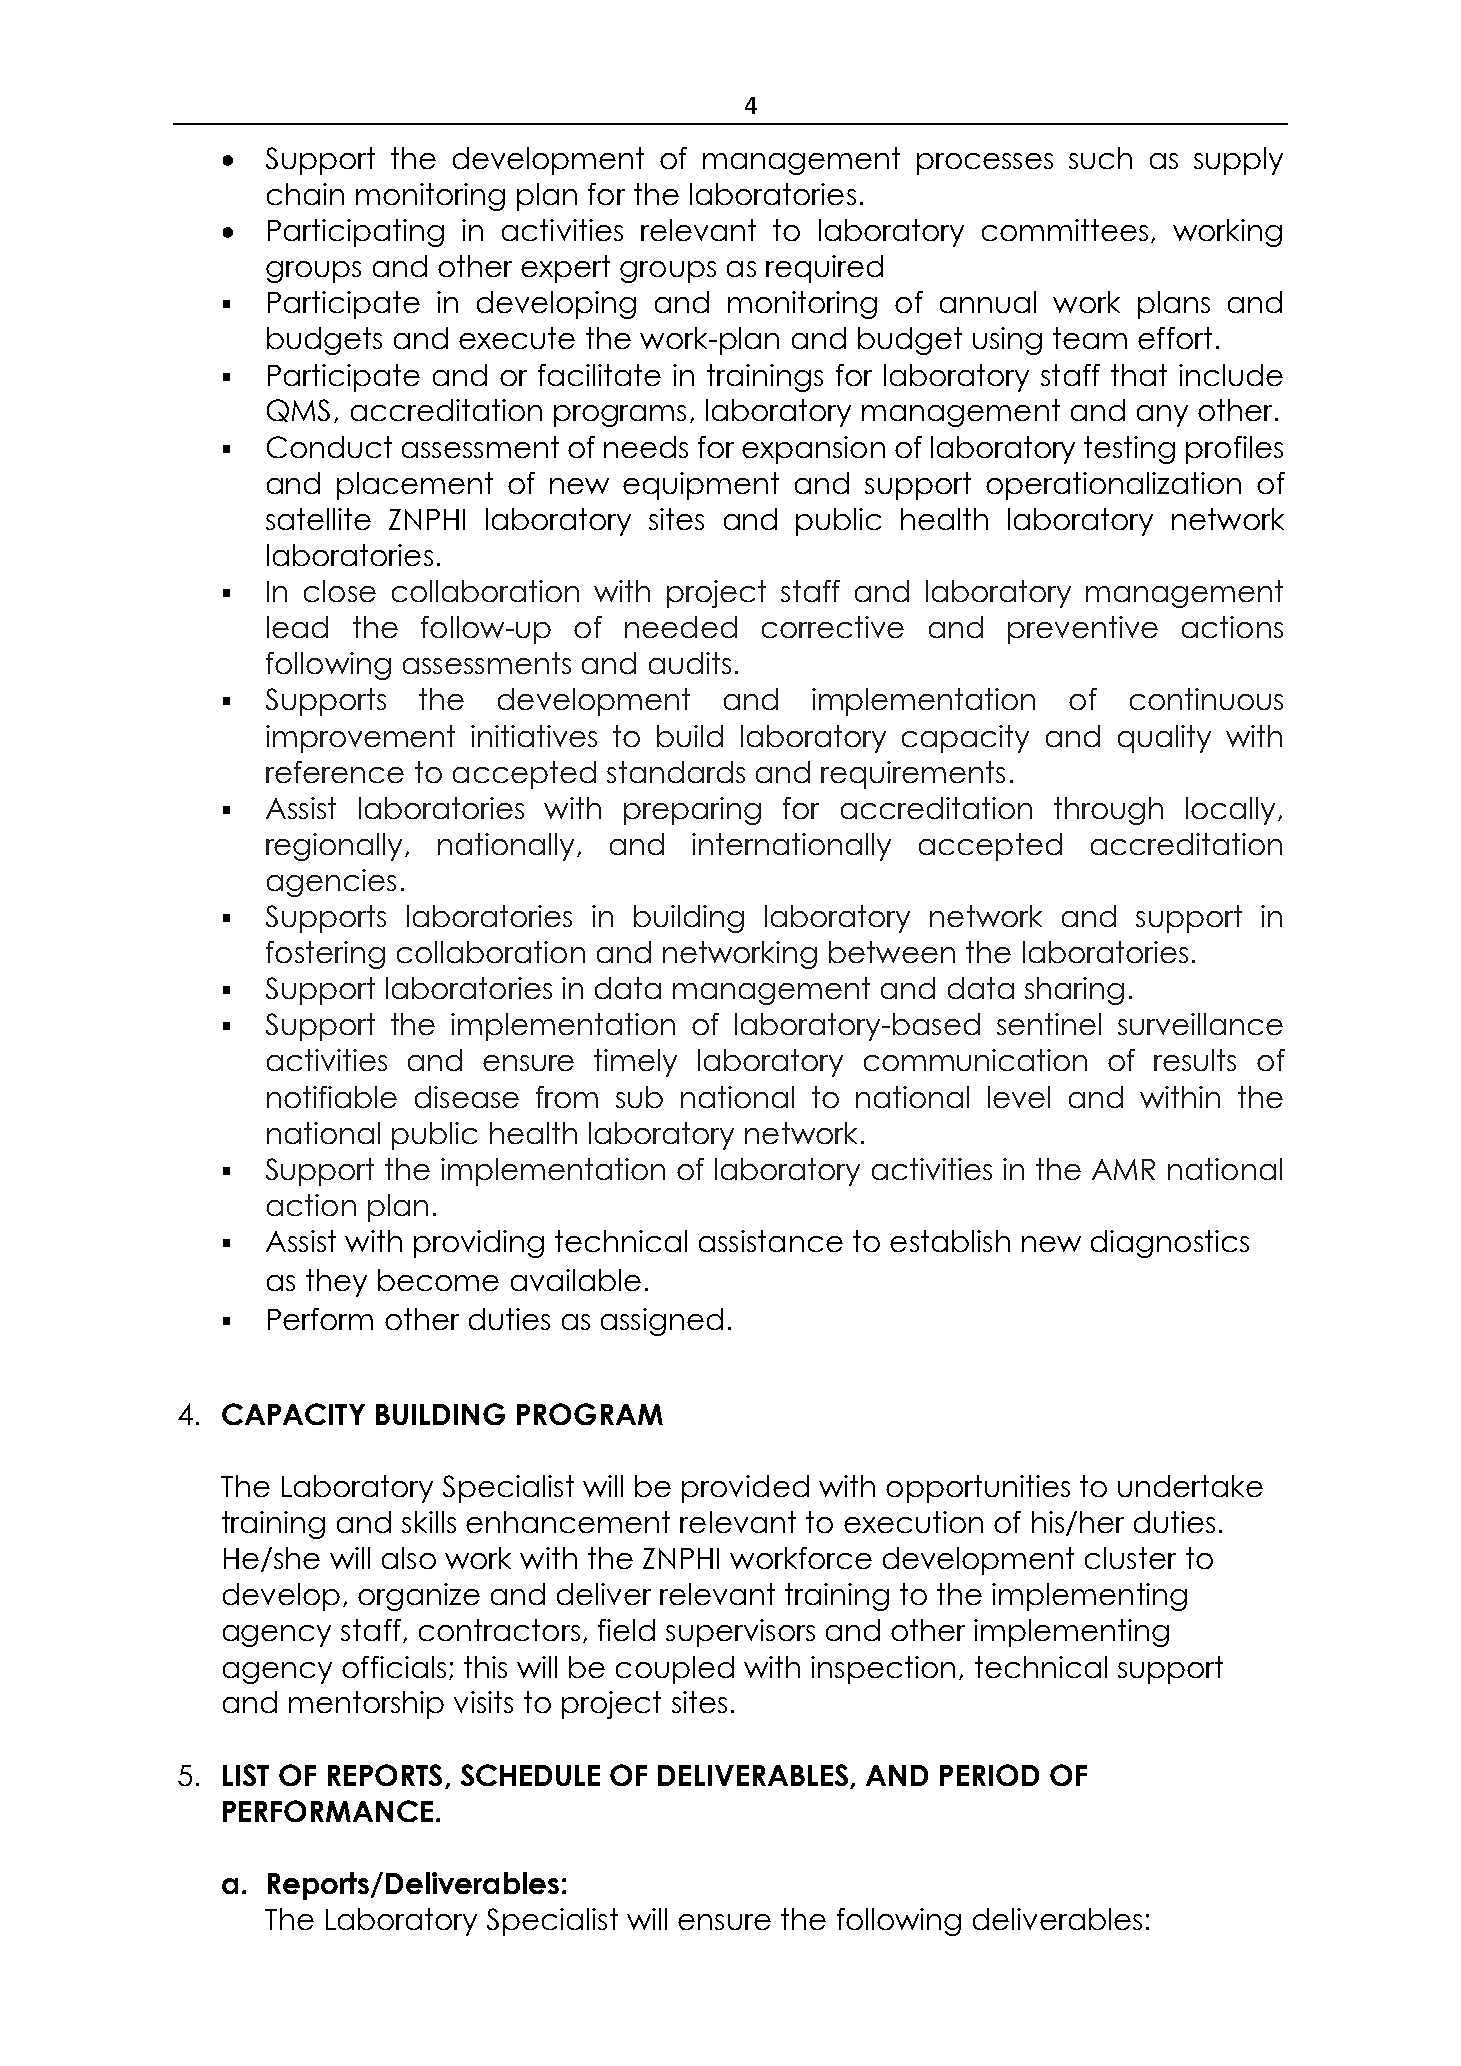 This document has width=1461, height=2066. What do you see at coordinates (1100, 158) in the document?
I see `such` at bounding box center [1100, 158].
